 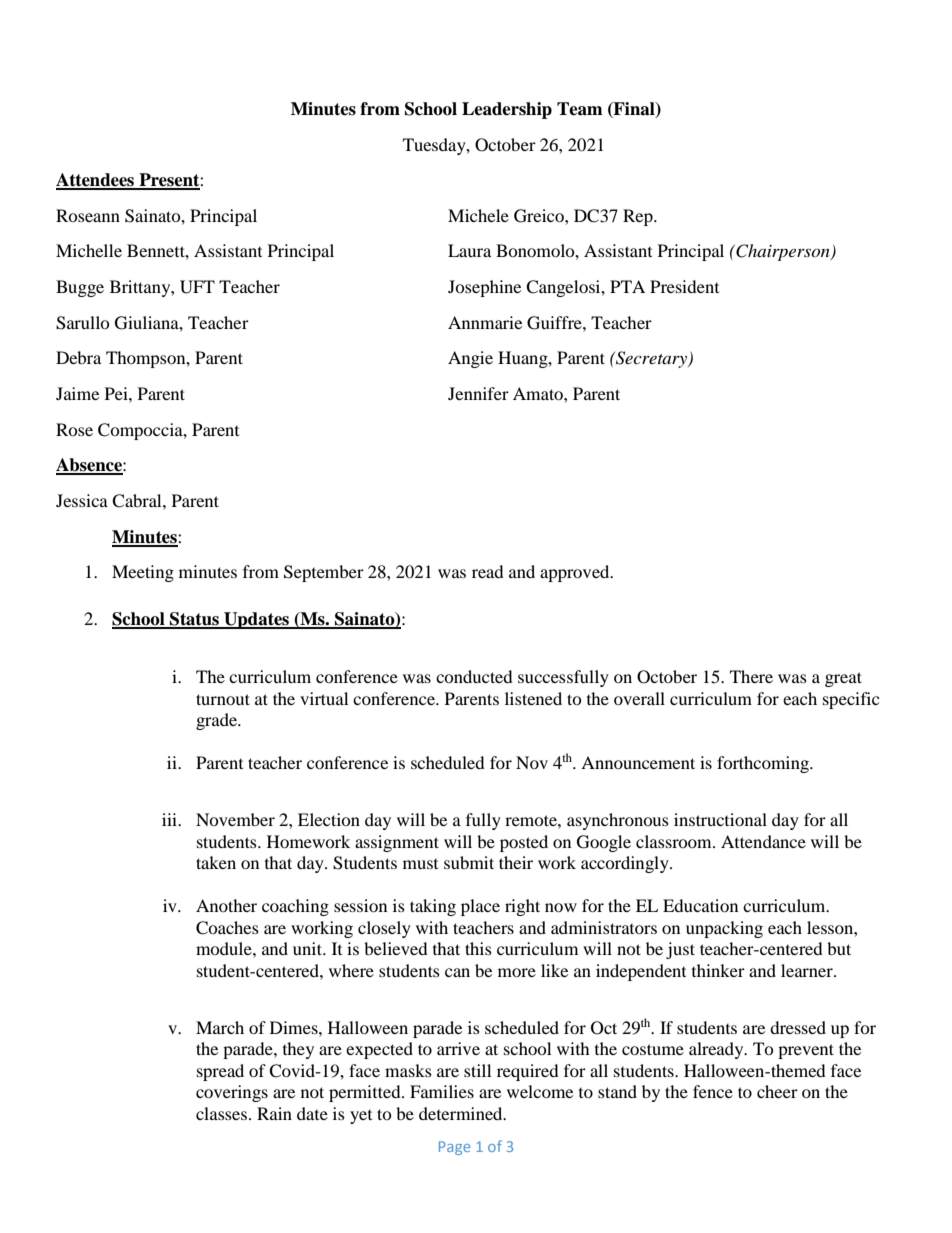 What do you see at coordinates (96, 181) in the screenshot?
I see `Attendees` at bounding box center [96, 181].
